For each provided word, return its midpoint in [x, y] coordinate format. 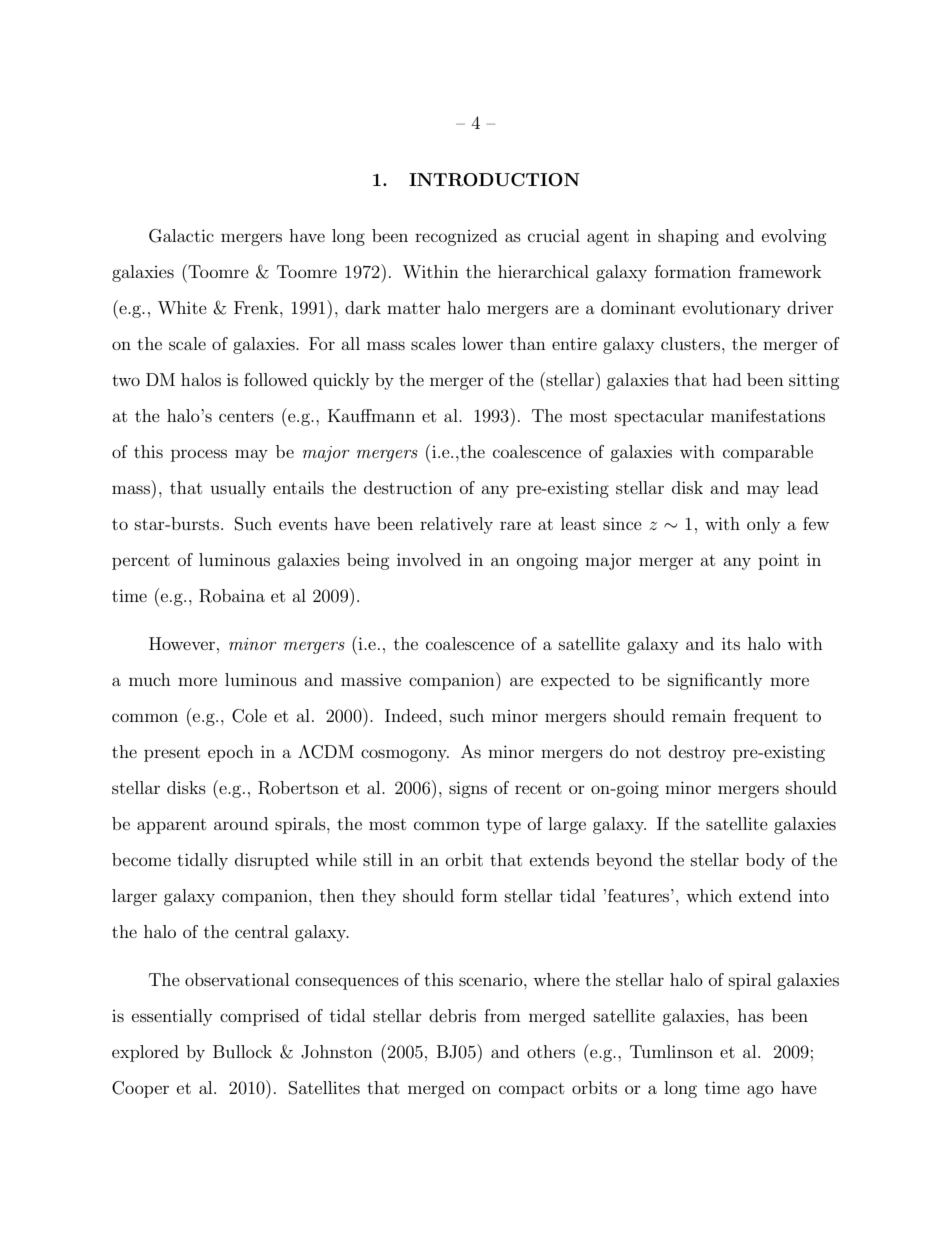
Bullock [242, 1051]
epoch [231, 753]
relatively [456, 525]
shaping [688, 237]
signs [468, 789]
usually [238, 489]
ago [760, 1091]
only [763, 525]
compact [531, 1090]
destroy [697, 753]
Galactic [181, 236]
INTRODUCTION [494, 180]
